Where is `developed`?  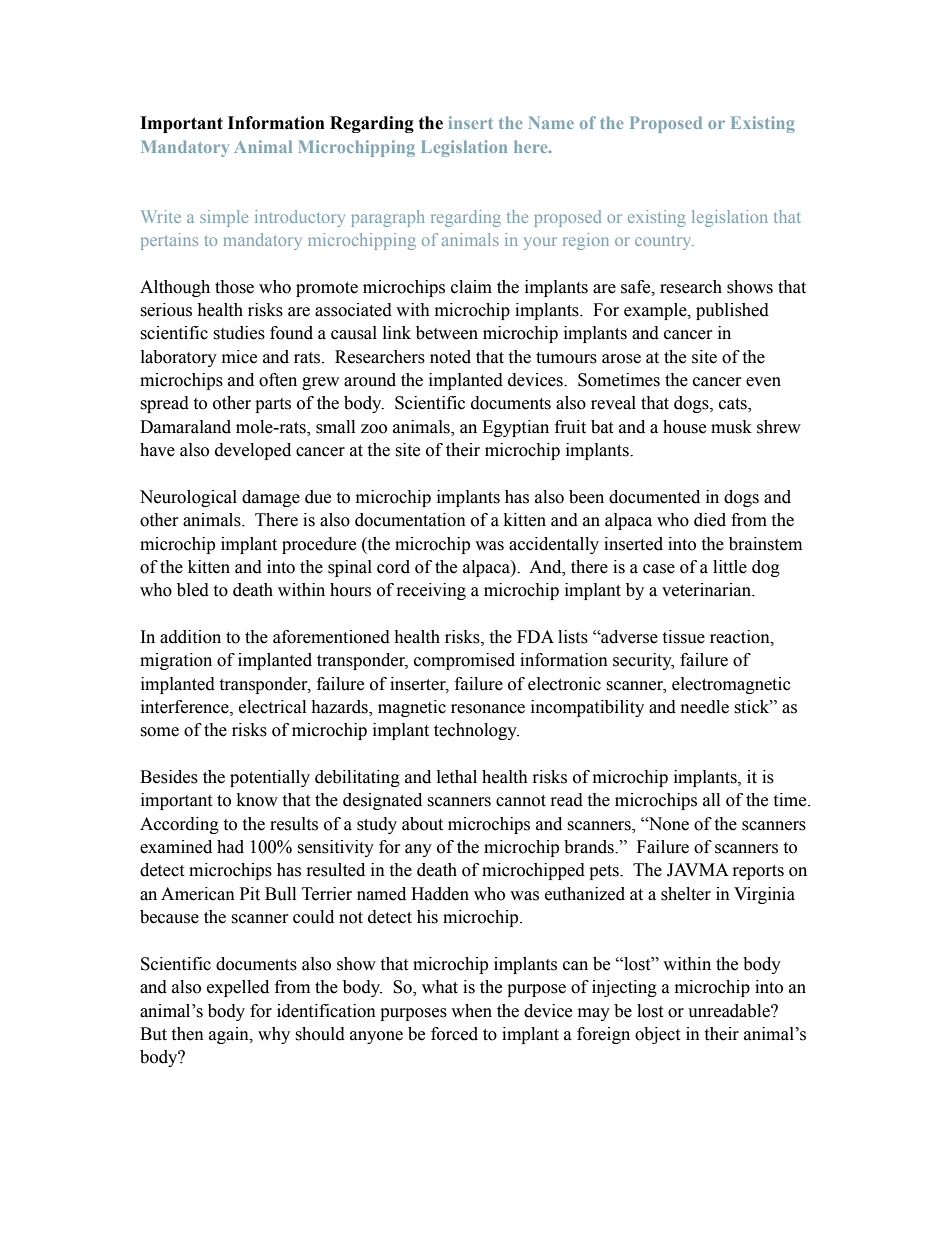 developed is located at coordinates (253, 451).
